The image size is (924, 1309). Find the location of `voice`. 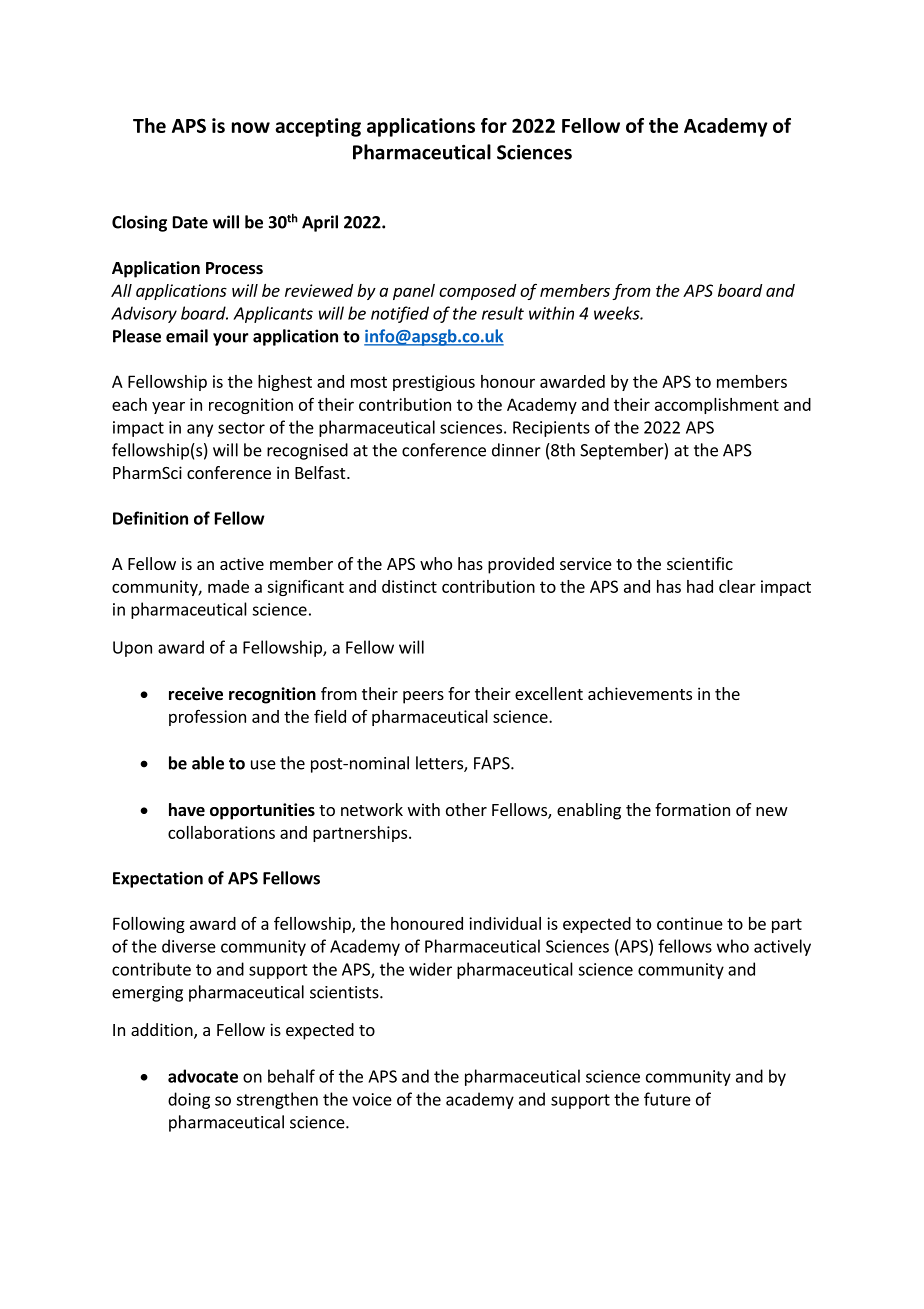

voice is located at coordinates (372, 1099).
